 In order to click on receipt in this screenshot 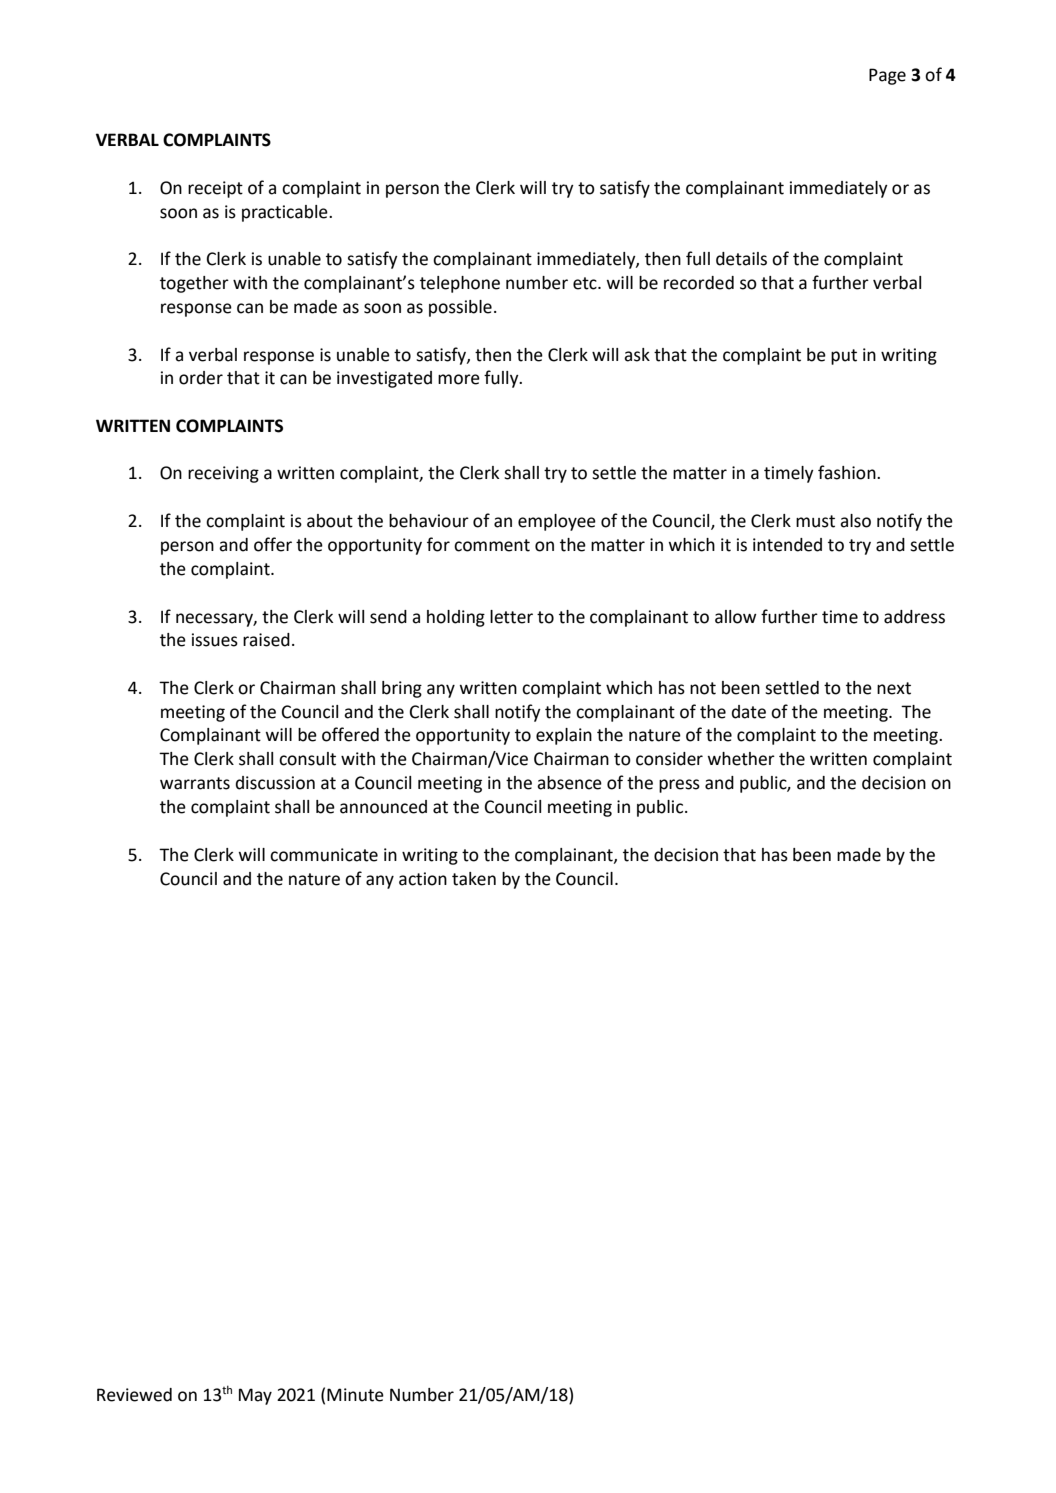, I will do `click(215, 189)`.
